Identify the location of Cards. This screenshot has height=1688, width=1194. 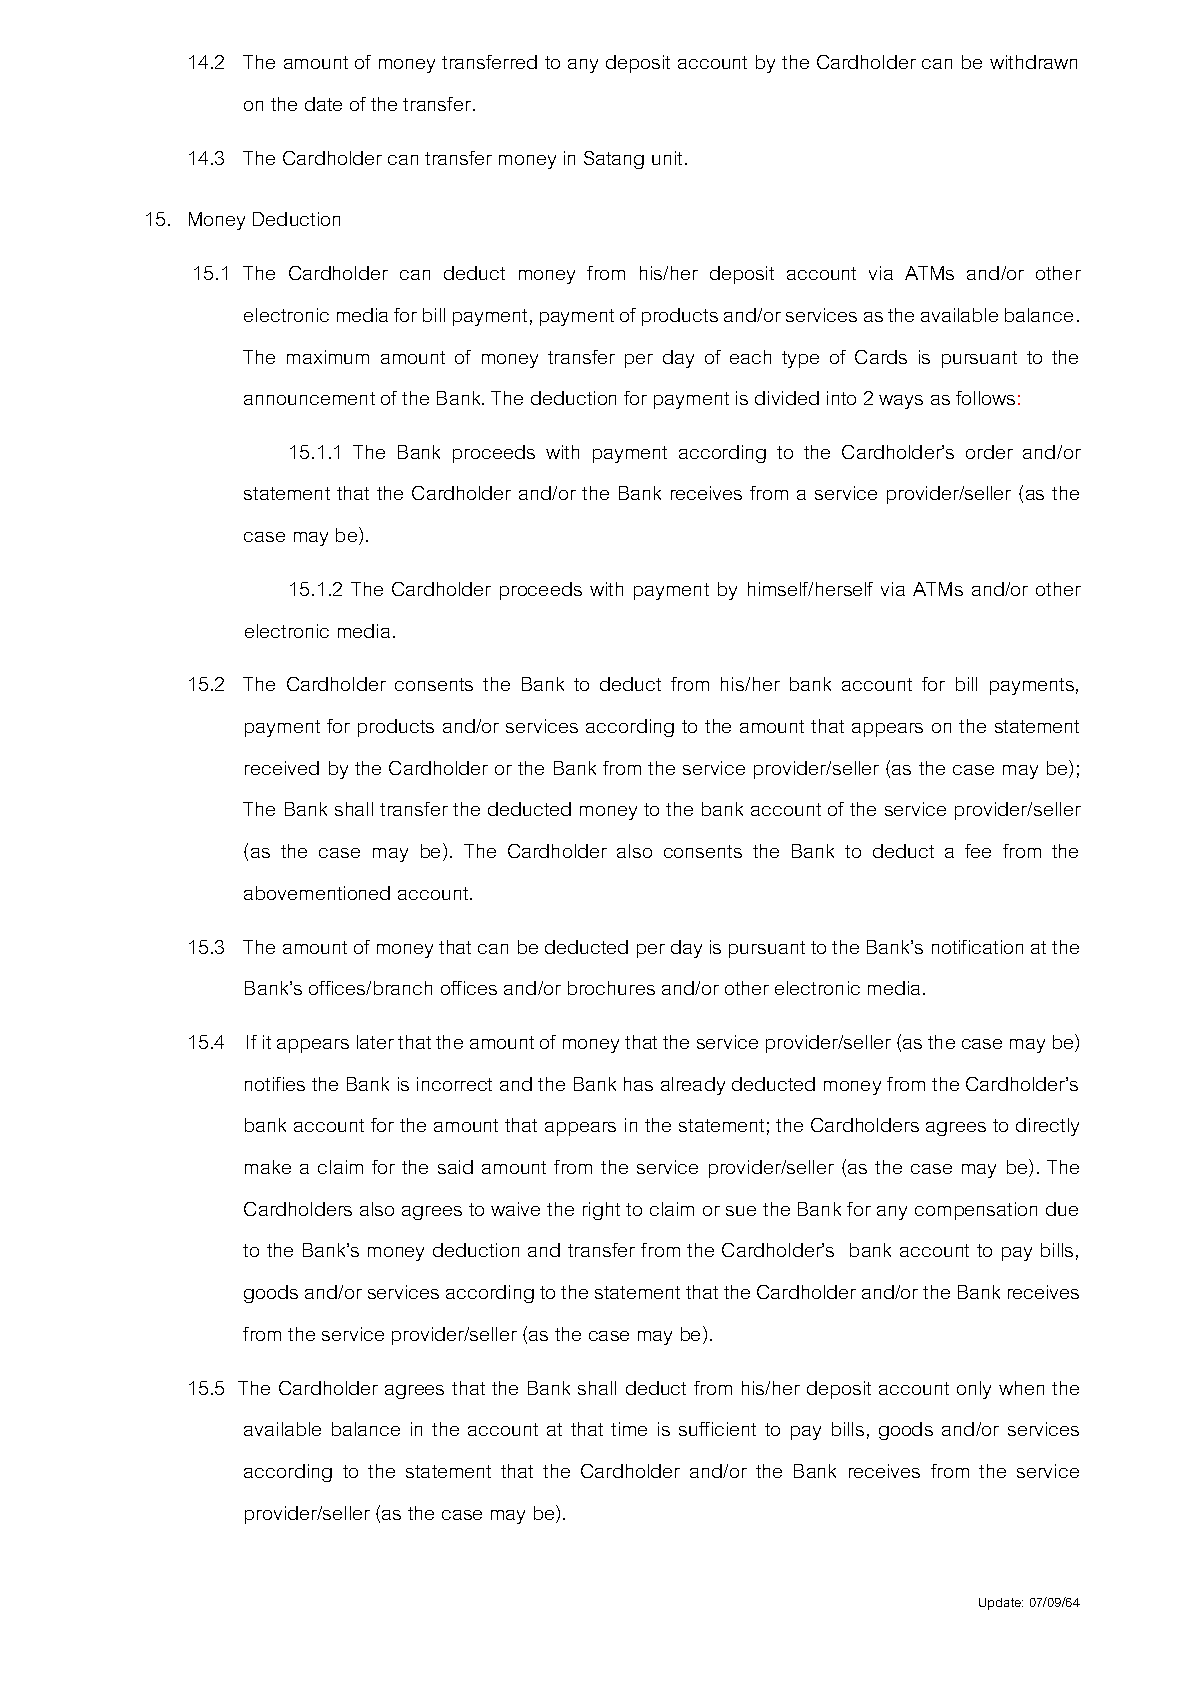
(881, 357).
